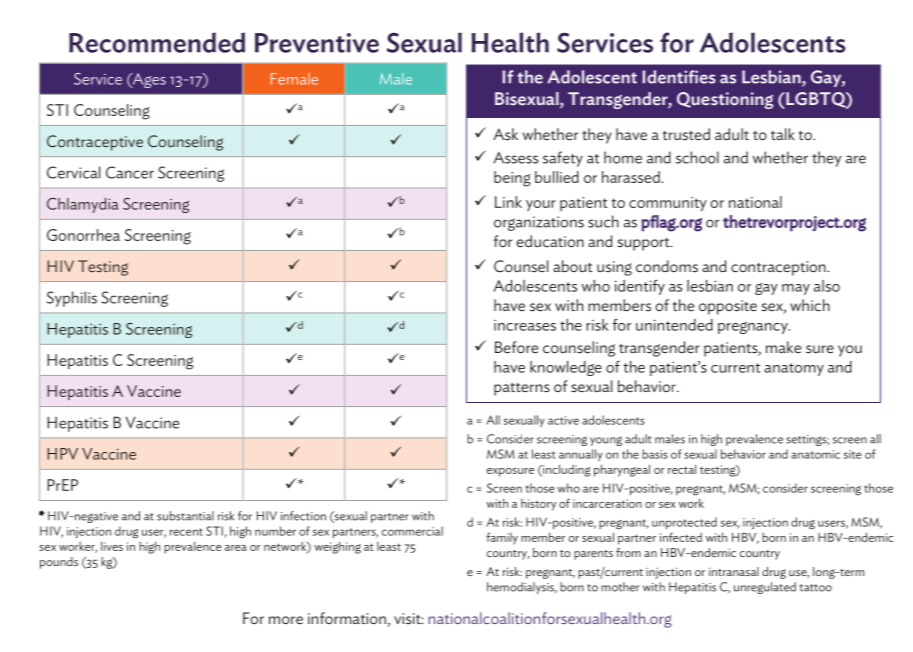 The image size is (913, 652). Describe the element at coordinates (754, 328) in the screenshot. I see `pregnancy` at that location.
